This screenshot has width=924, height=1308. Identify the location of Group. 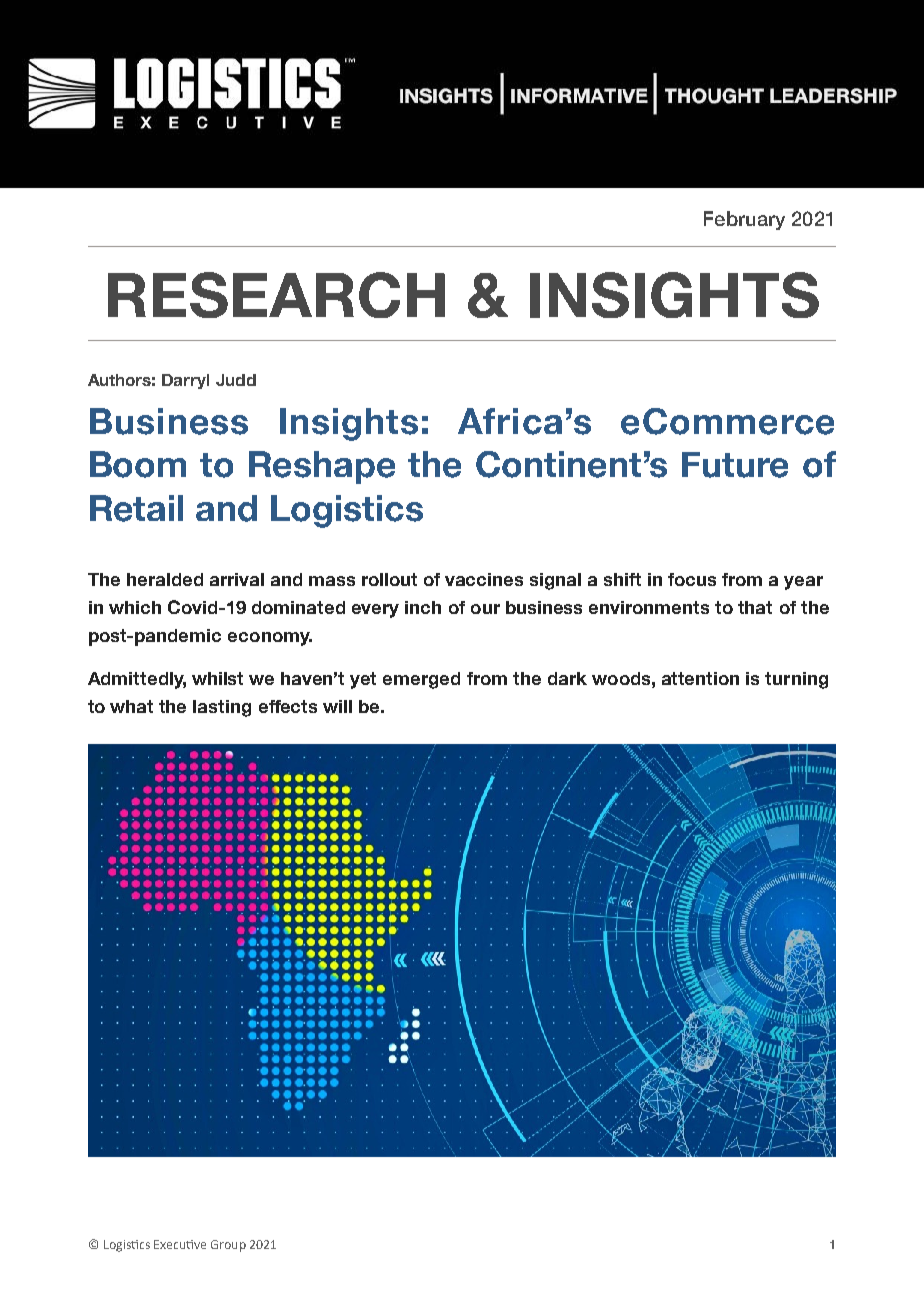
(228, 1246).
